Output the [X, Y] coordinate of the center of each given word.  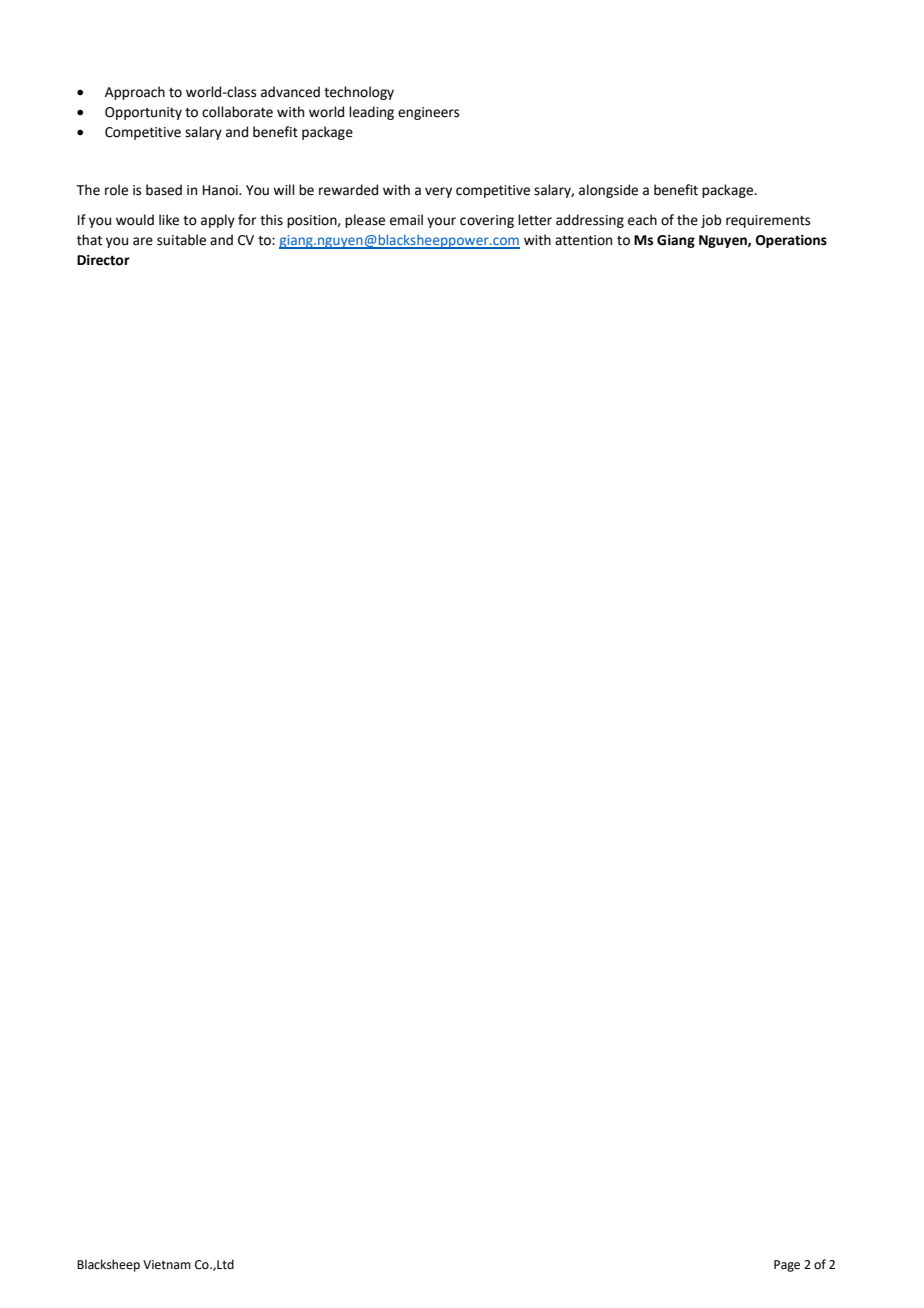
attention [583, 240]
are [143, 241]
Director [103, 260]
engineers [428, 113]
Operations [791, 241]
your [441, 222]
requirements [768, 221]
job [711, 221]
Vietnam [167, 1265]
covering [487, 221]
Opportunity [143, 113]
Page [787, 1266]
